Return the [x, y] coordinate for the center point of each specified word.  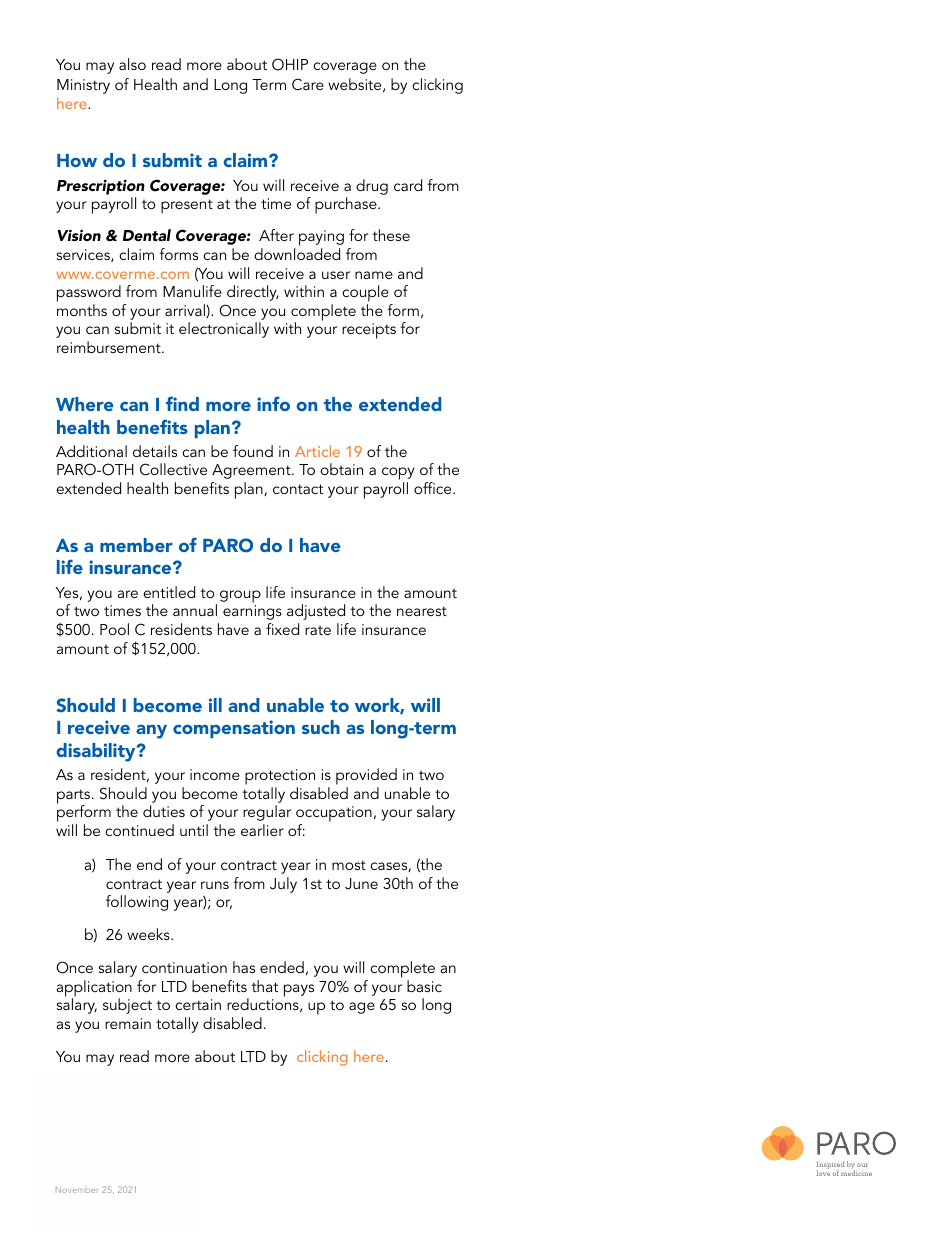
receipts [369, 331]
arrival [186, 311]
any [151, 732]
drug [372, 187]
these [391, 235]
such [321, 727]
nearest [422, 611]
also [132, 64]
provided [366, 776]
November [77, 1190]
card [408, 185]
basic [424, 986]
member [136, 545]
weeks [149, 934]
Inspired [831, 1166]
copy [398, 475]
